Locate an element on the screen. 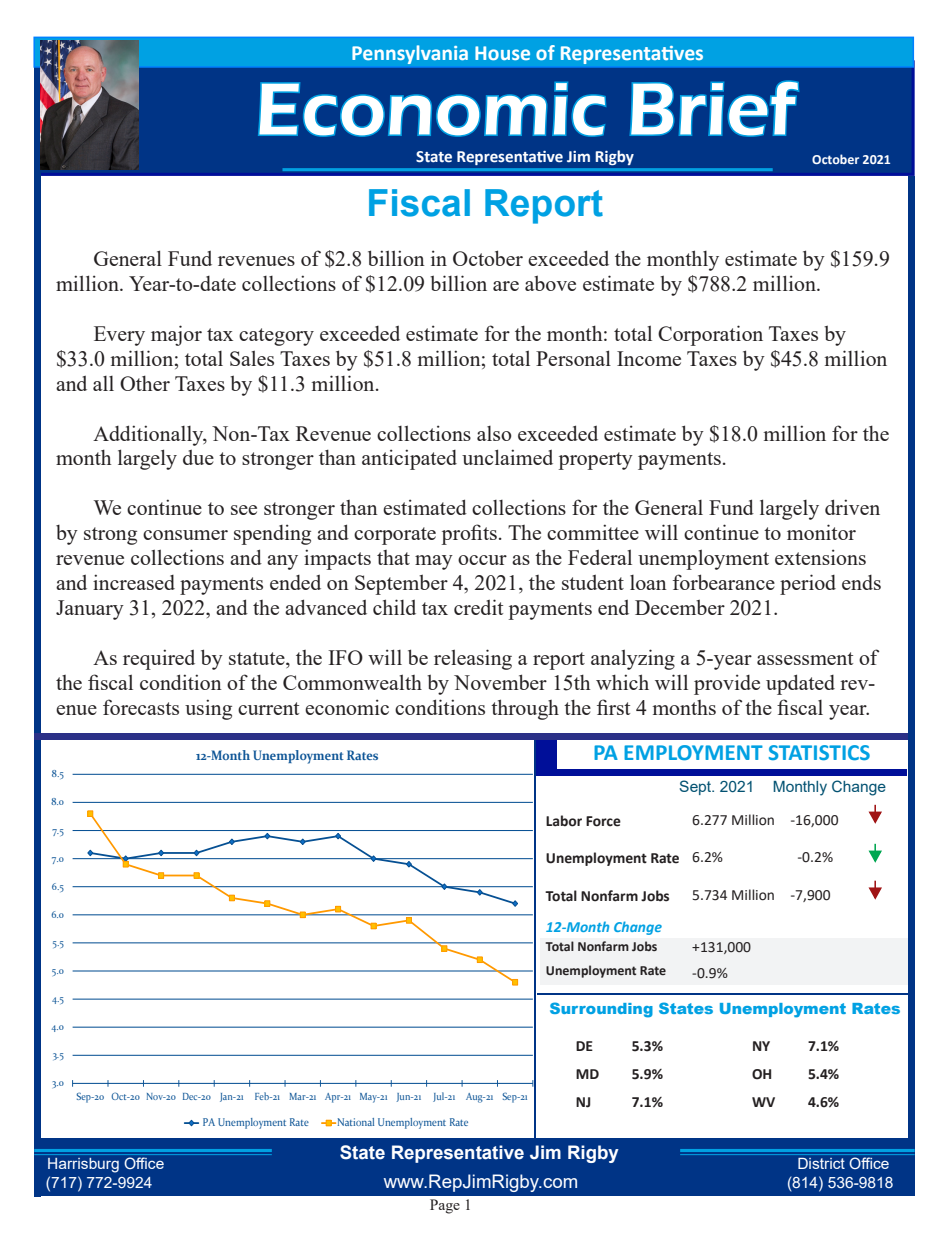  Brief is located at coordinates (714, 108).
